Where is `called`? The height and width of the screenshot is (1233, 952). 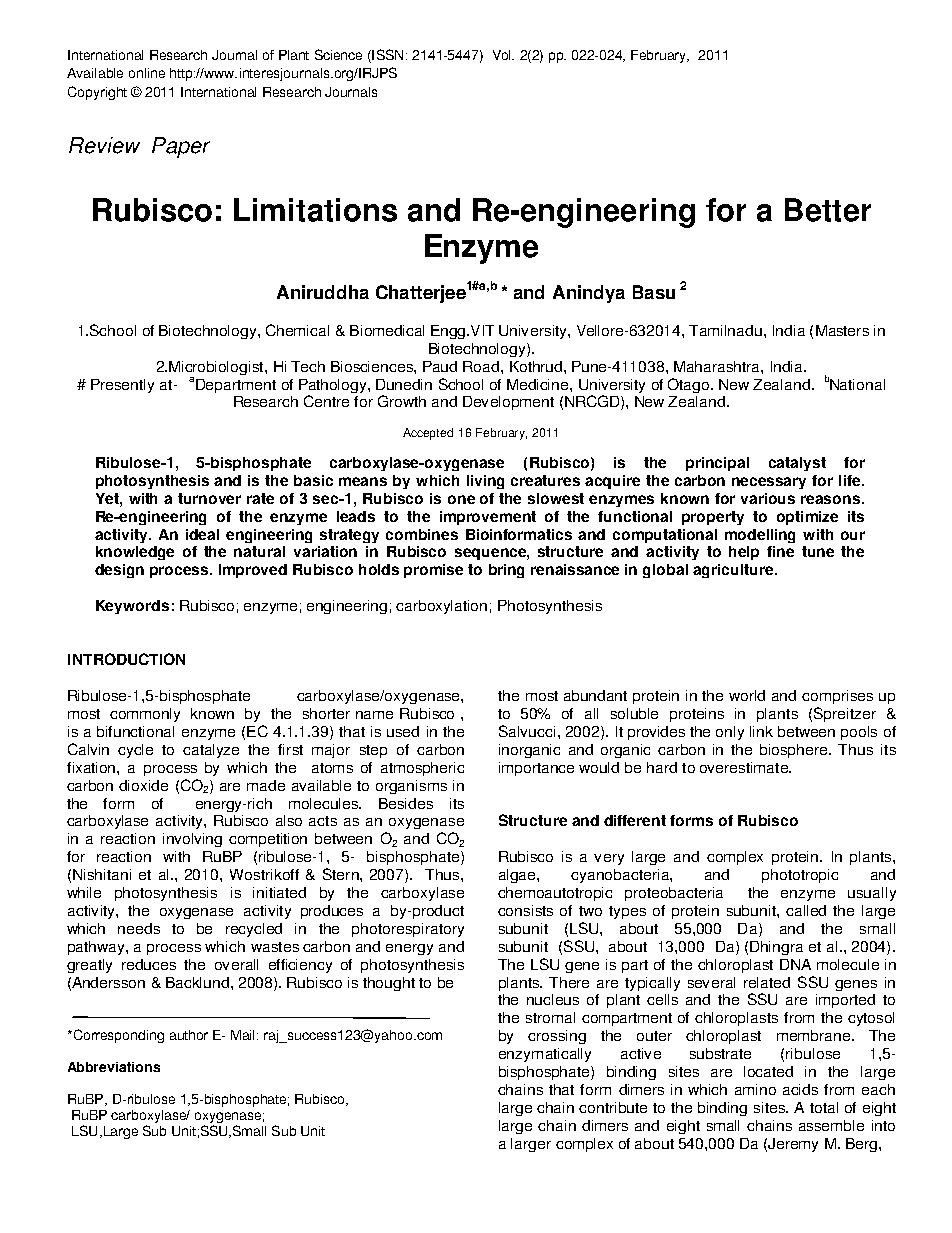 called is located at coordinates (806, 910).
